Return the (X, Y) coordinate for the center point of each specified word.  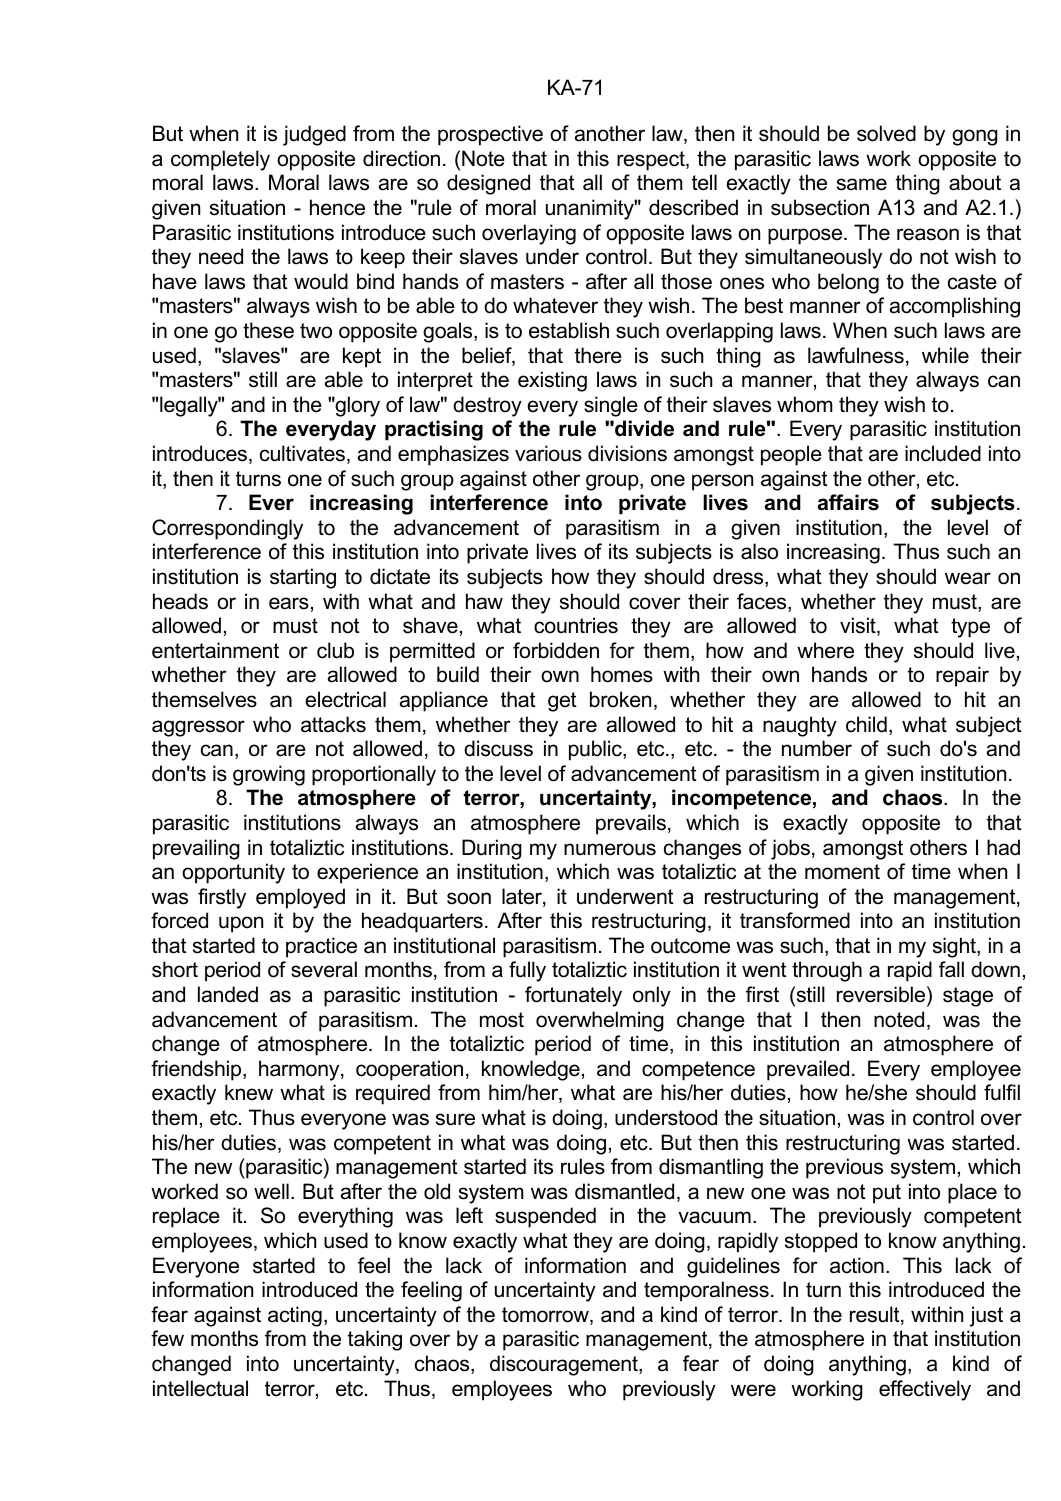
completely (220, 160)
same (862, 184)
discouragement (565, 1365)
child (866, 724)
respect (652, 161)
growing (269, 775)
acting (295, 1316)
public (596, 750)
